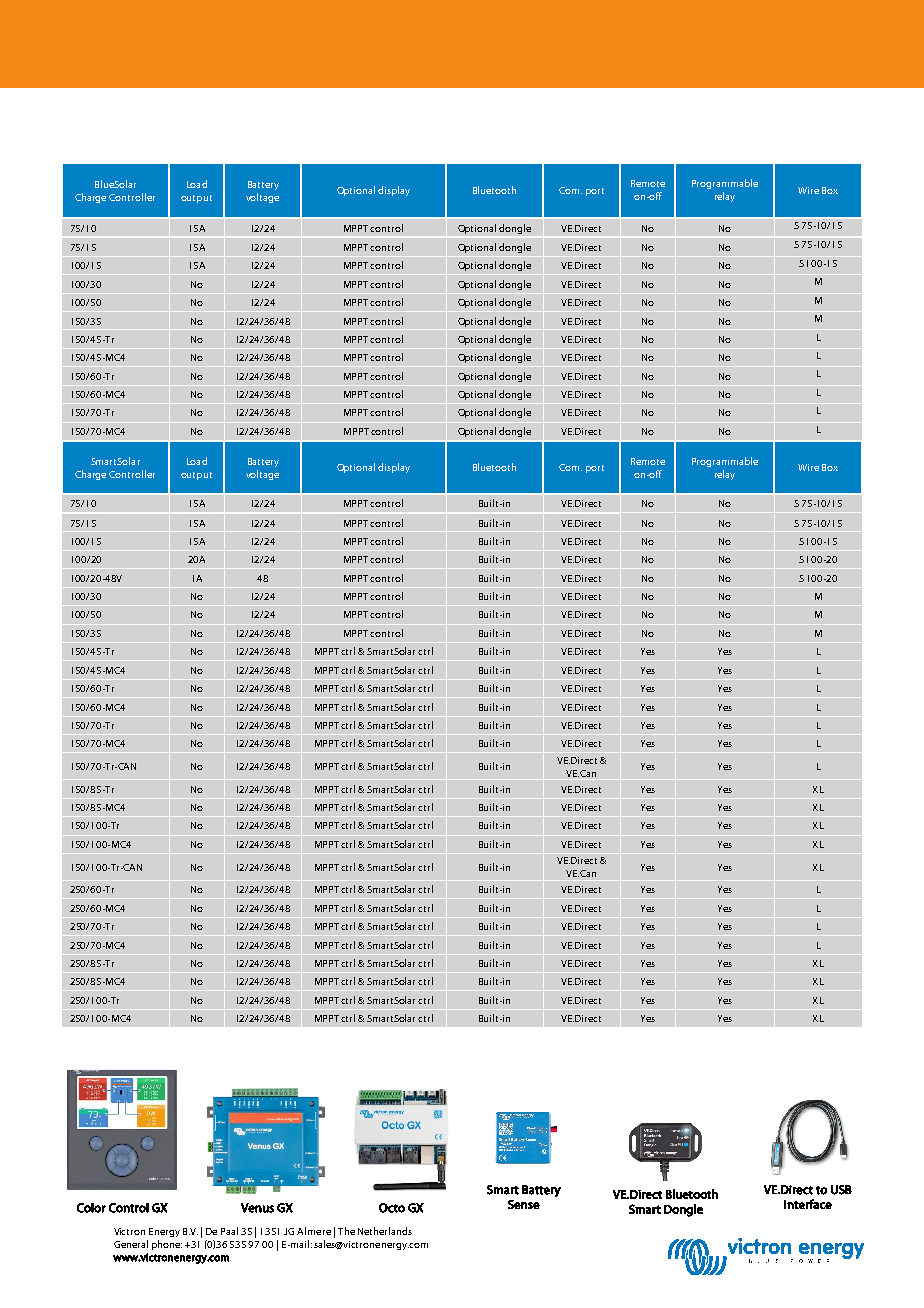 This screenshot has height=1308, width=924. I want to click on interface, so click(808, 1204).
